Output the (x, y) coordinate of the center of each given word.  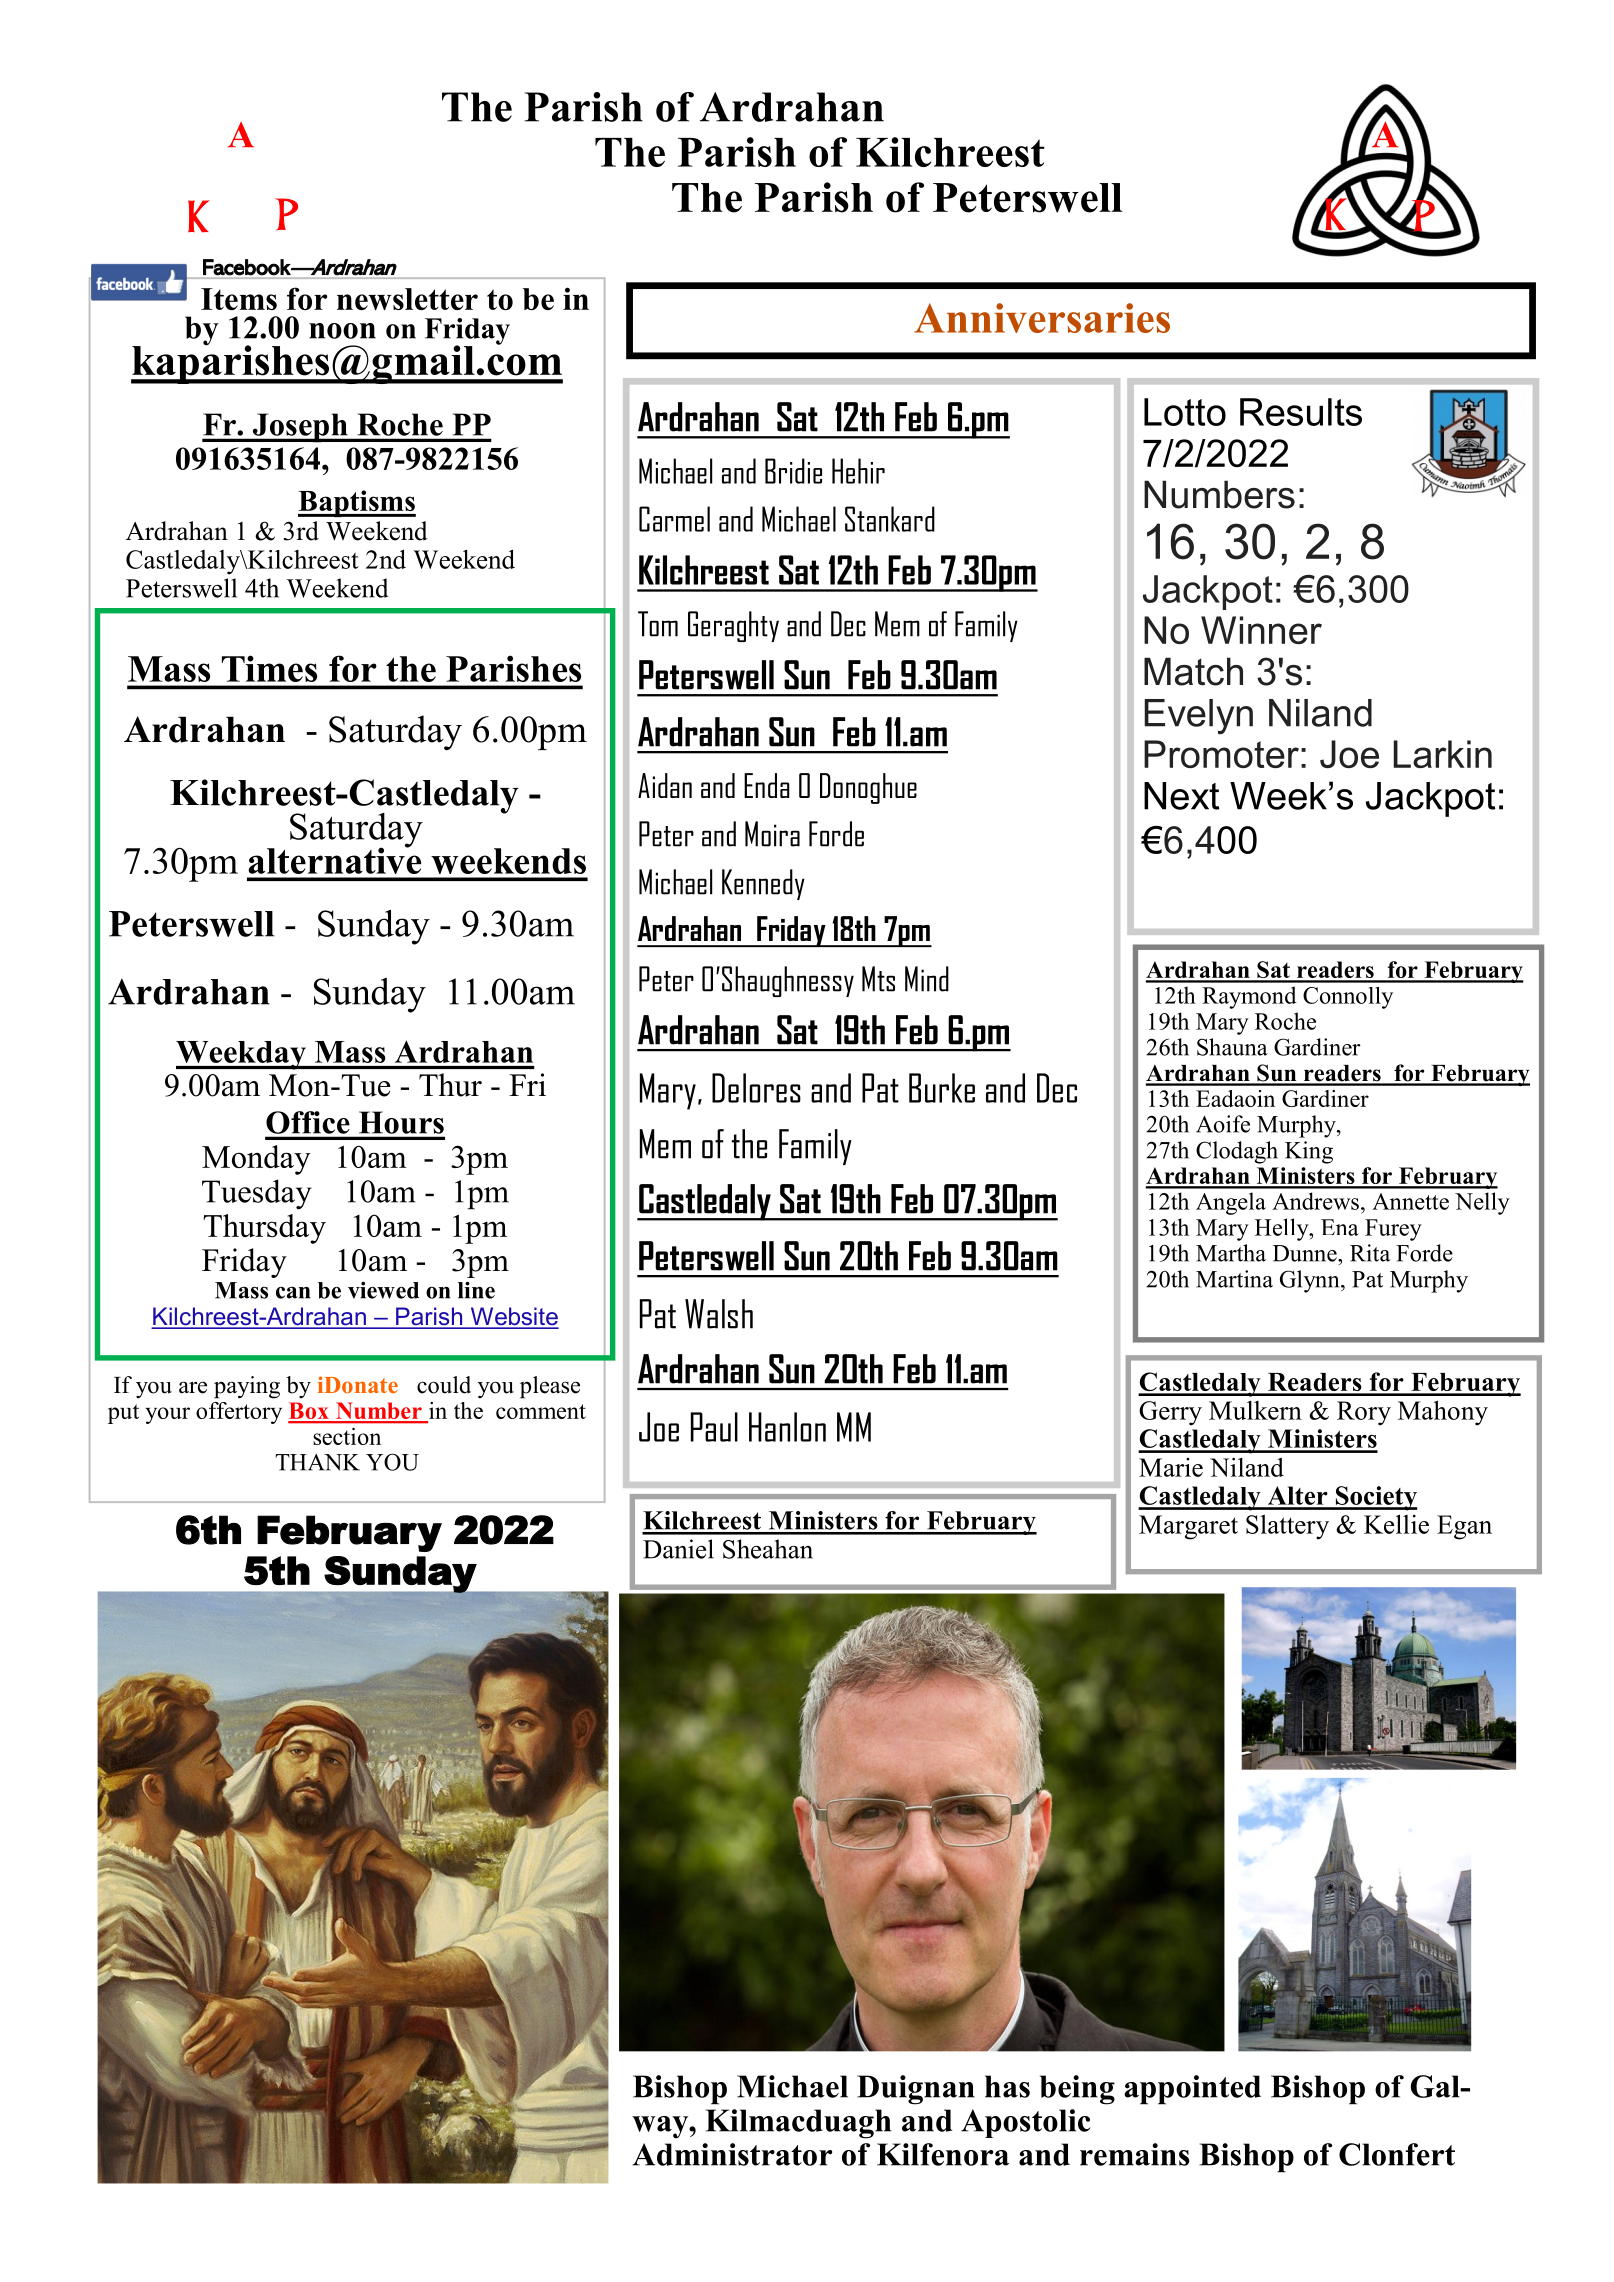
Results (1301, 412)
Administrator (732, 2154)
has (1007, 2086)
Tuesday (257, 1194)
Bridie (793, 471)
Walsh (719, 1314)
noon (342, 331)
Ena (1340, 1227)
